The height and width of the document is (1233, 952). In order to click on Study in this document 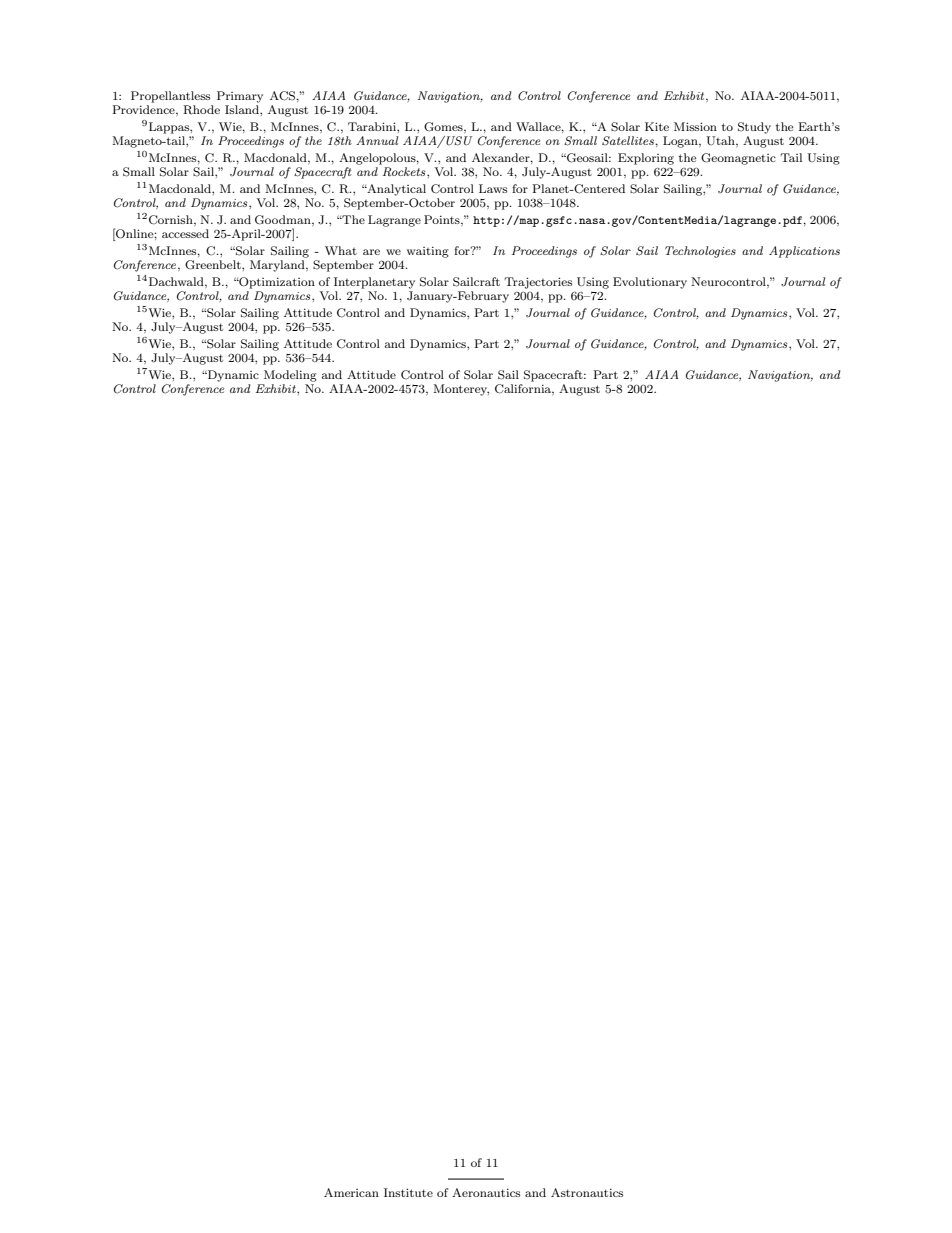, I will do `click(754, 128)`.
